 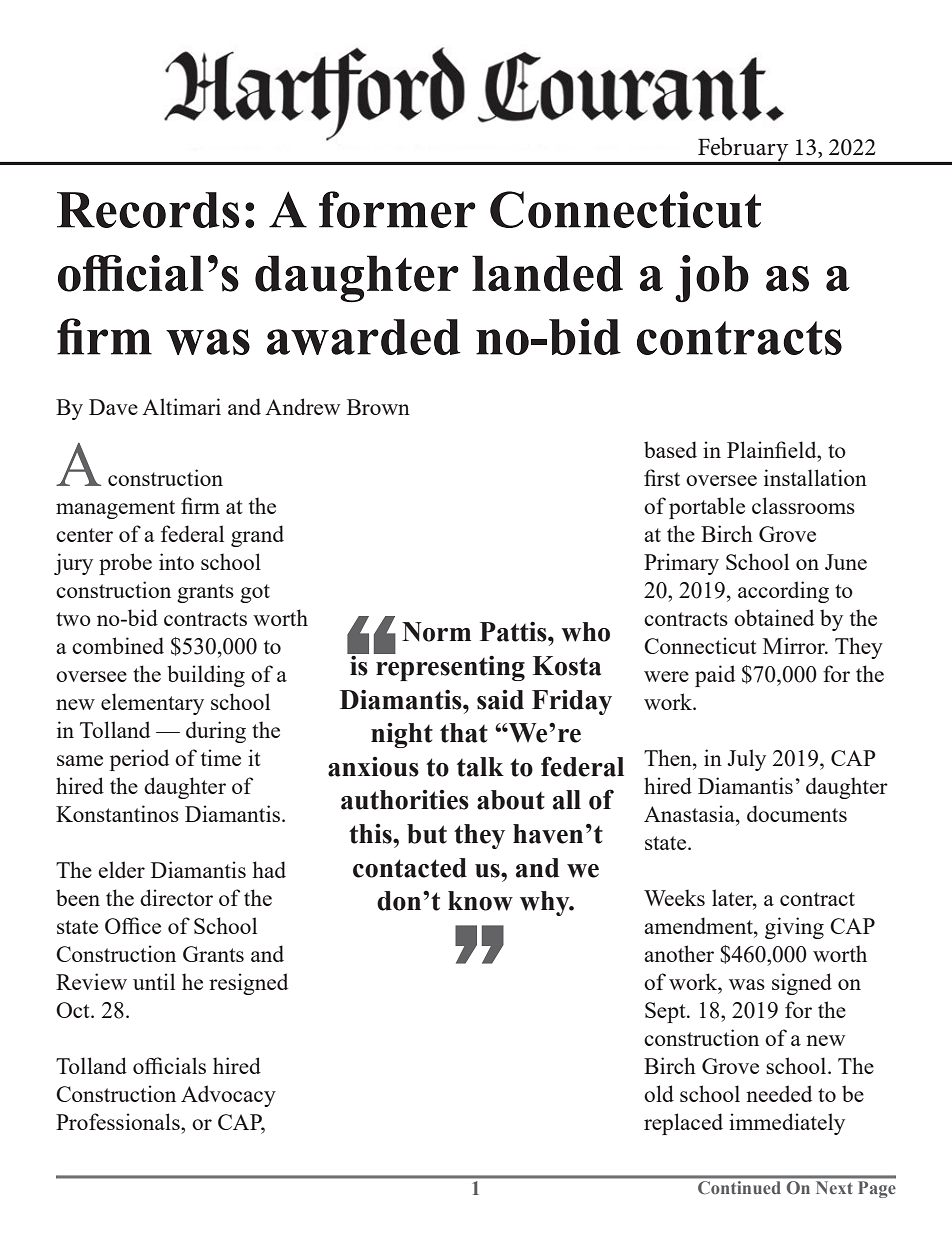 What do you see at coordinates (500, 700) in the screenshot?
I see `said` at bounding box center [500, 700].
